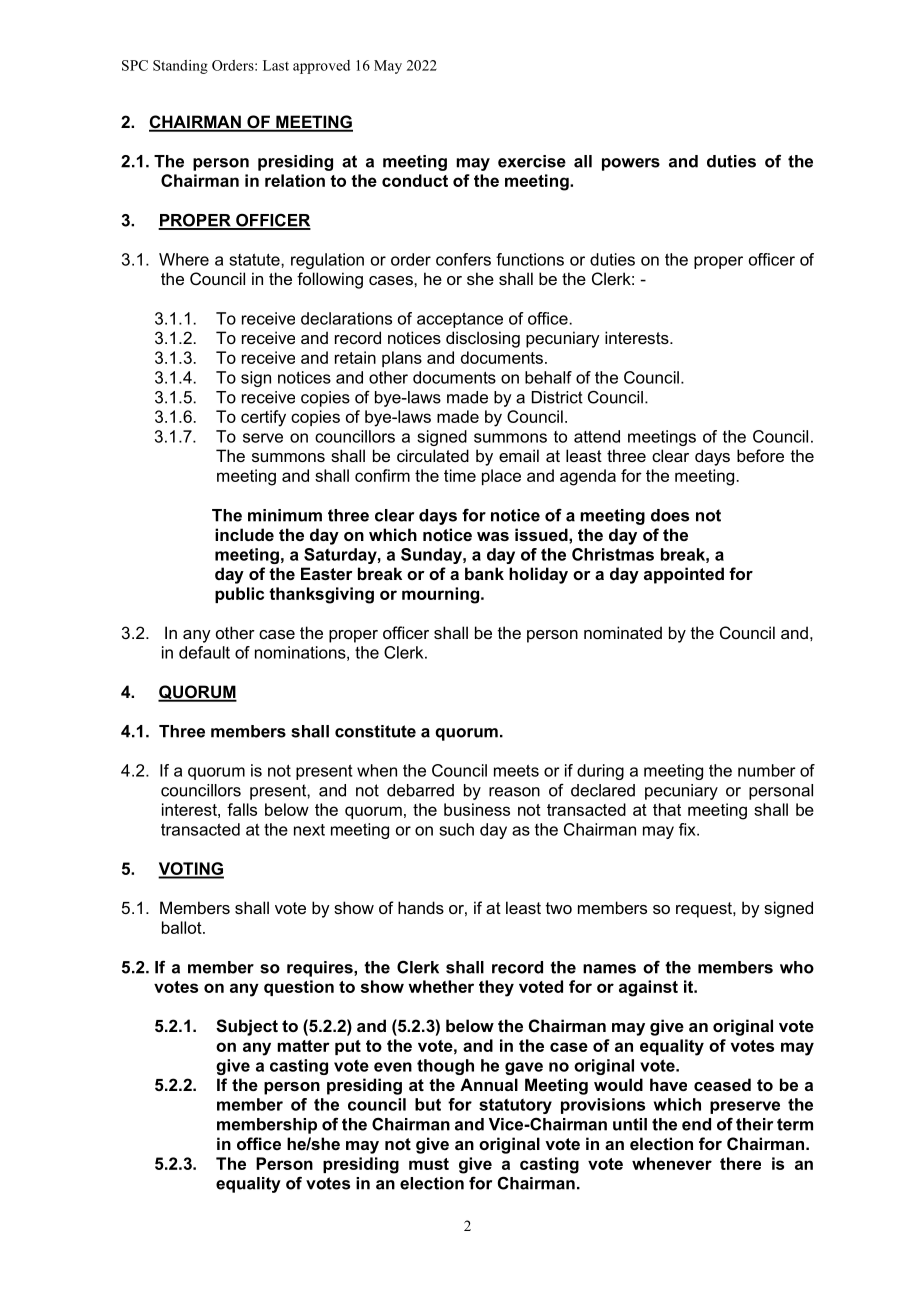 The height and width of the document is (1308, 924). Describe the element at coordinates (754, 1124) in the document. I see `their` at that location.
